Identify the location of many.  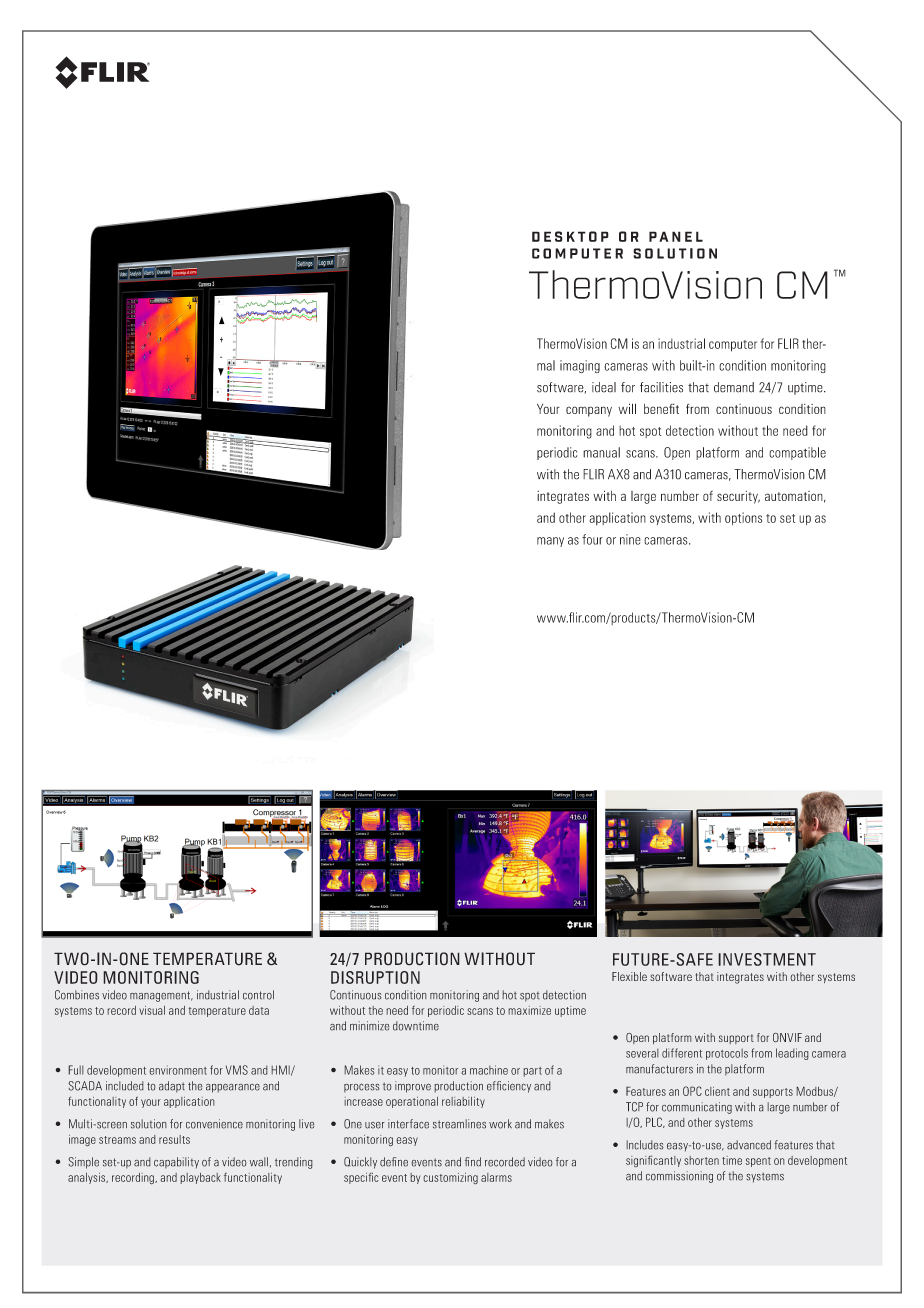
(550, 542).
